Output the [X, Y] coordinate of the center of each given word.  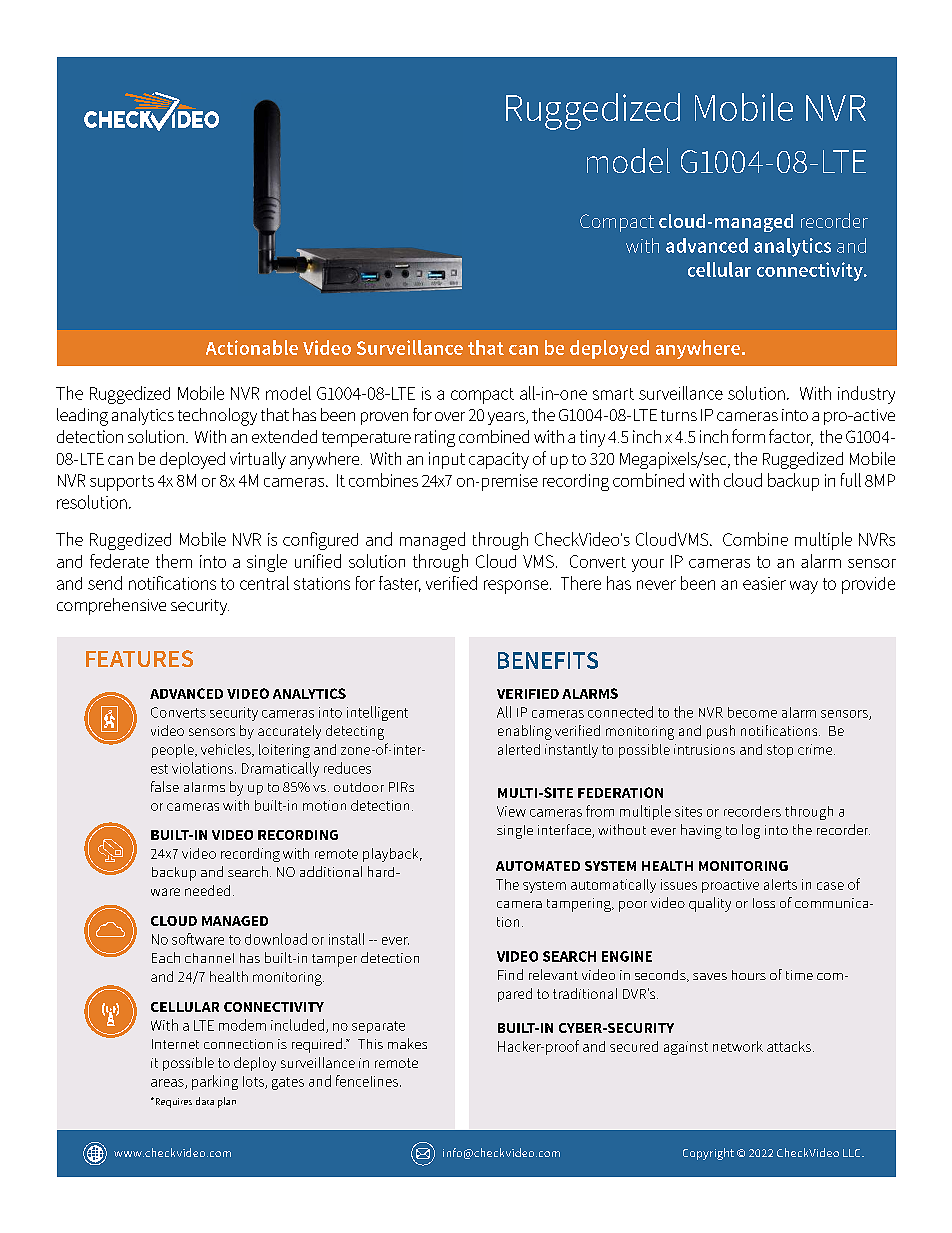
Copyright [708, 1154]
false [165, 786]
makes [407, 1043]
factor [791, 437]
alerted [519, 749]
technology [217, 417]
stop [780, 751]
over [450, 416]
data [205, 1101]
